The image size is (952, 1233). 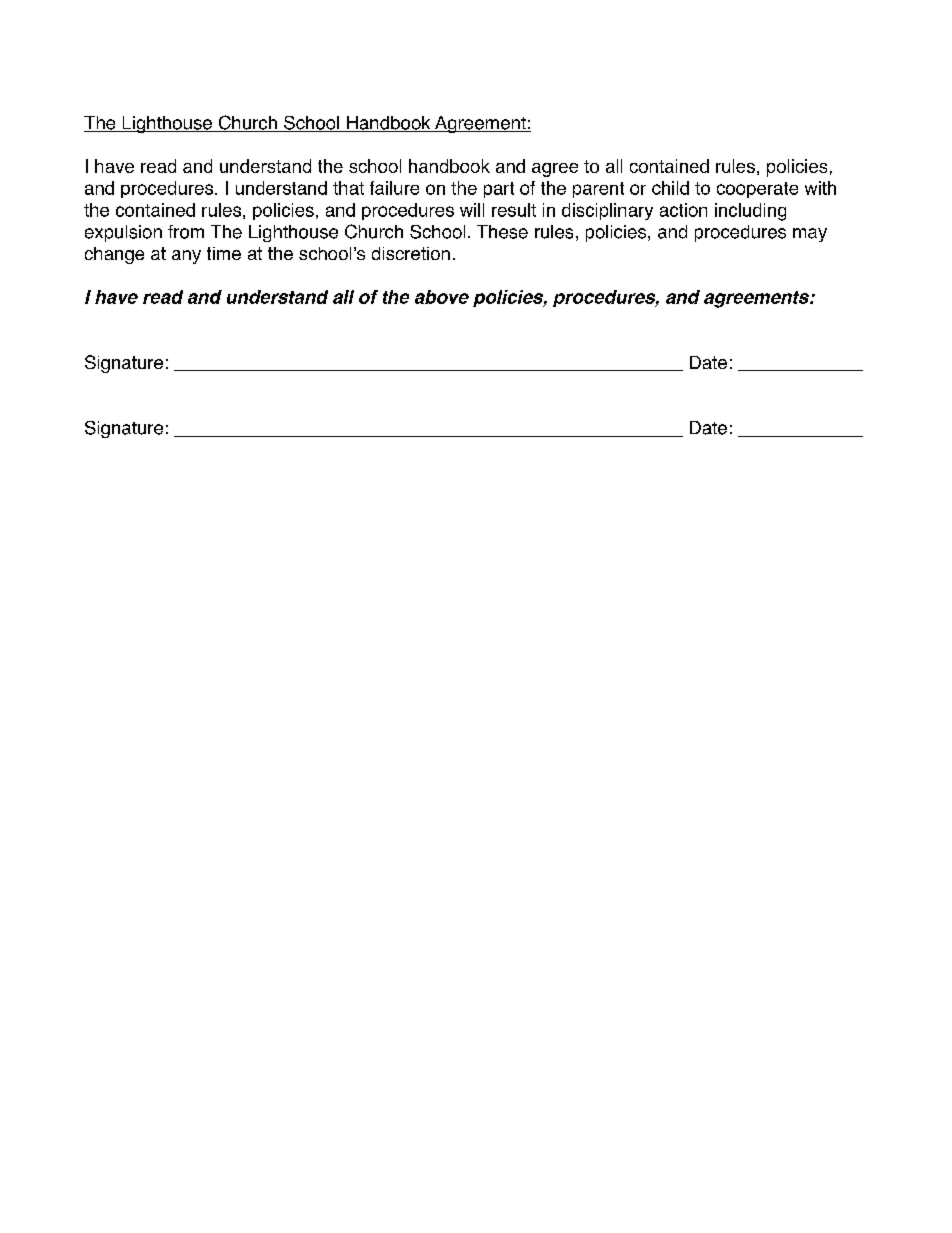 What do you see at coordinates (224, 253) in the document?
I see `time` at bounding box center [224, 253].
